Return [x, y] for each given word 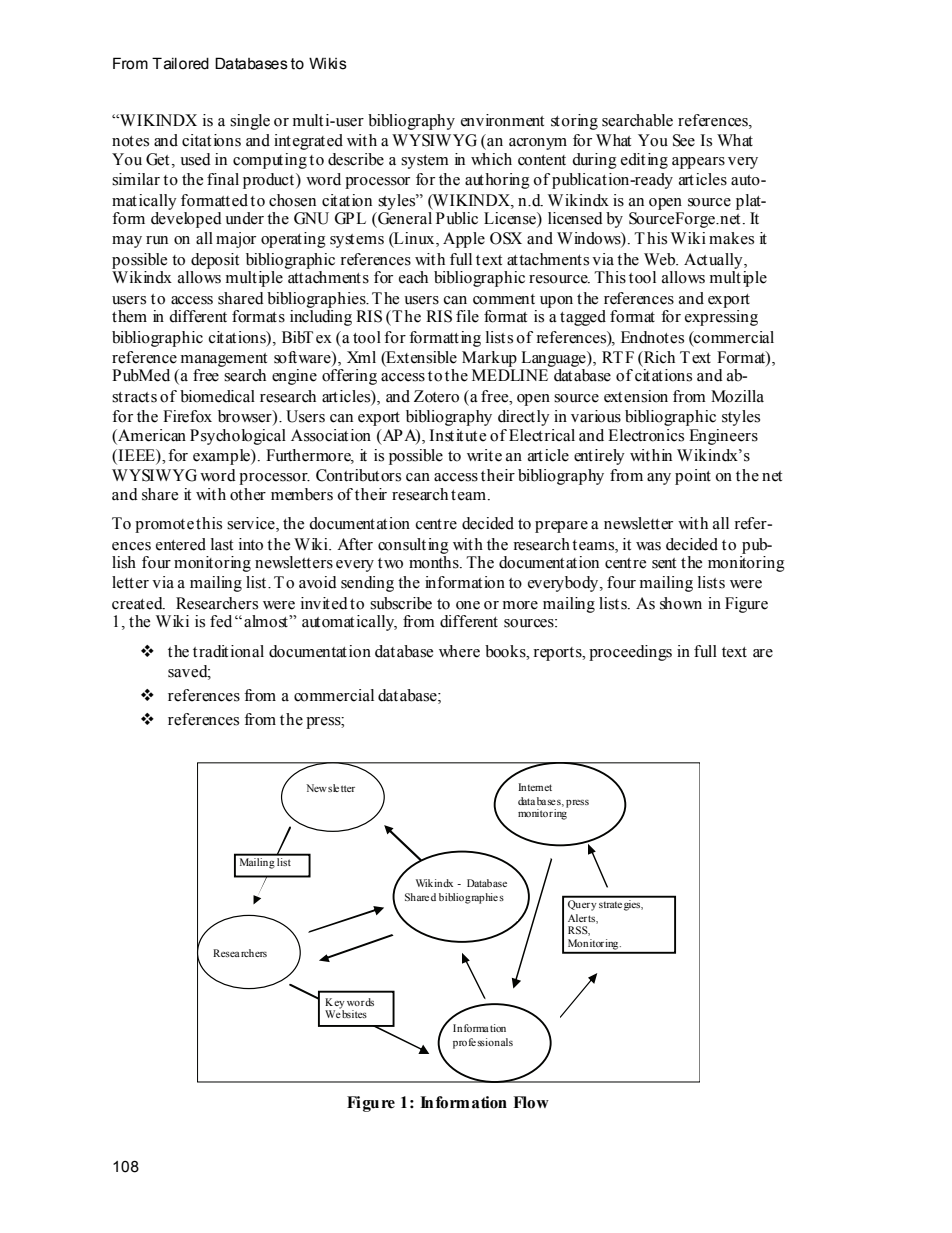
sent [664, 563]
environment [502, 120]
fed [221, 621]
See [684, 140]
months [435, 562]
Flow [531, 1102]
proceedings [630, 653]
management [224, 360]
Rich [658, 357]
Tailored [180, 63]
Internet [535, 787]
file [467, 316]
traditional [228, 651]
